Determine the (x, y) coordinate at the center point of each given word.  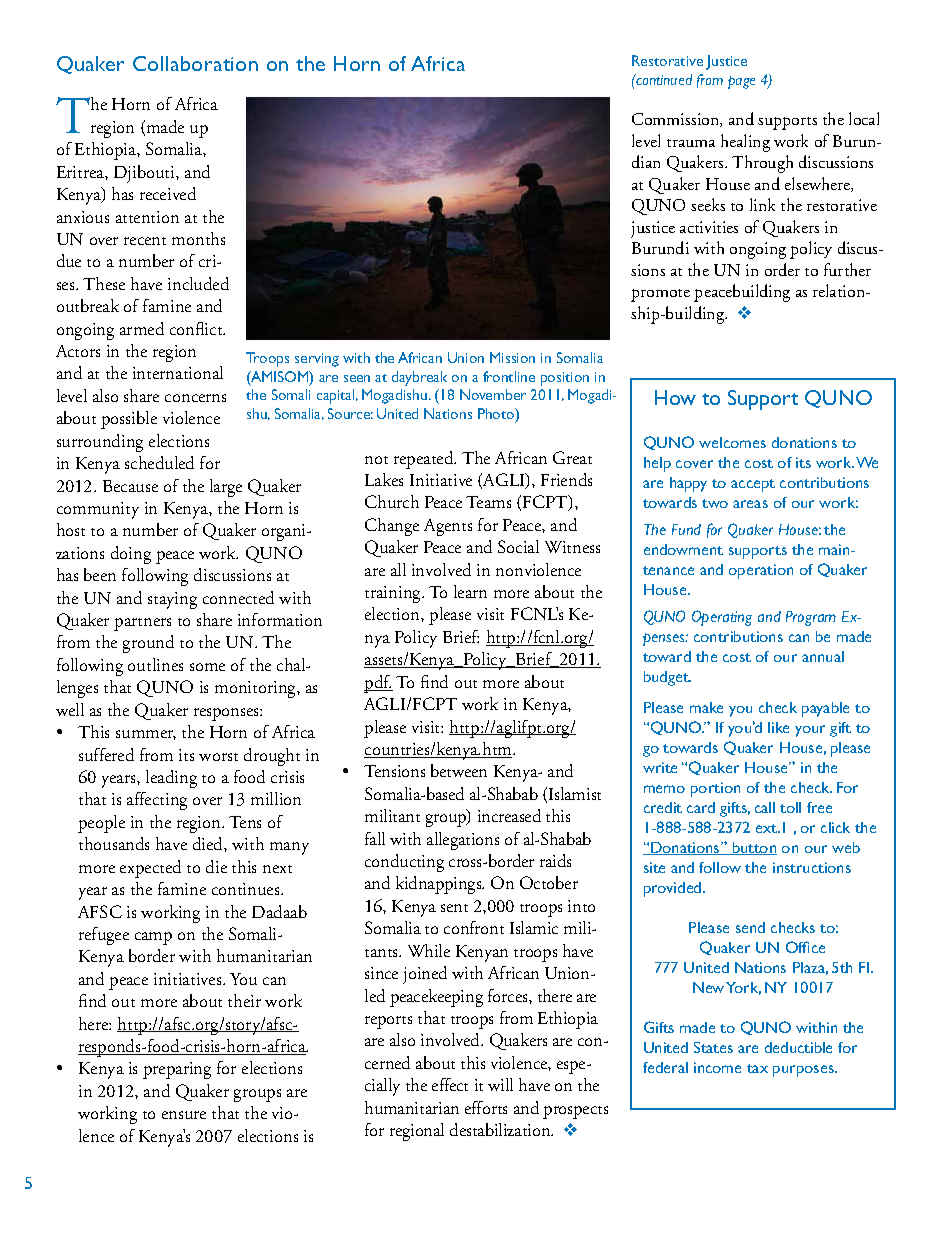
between (459, 770)
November (493, 394)
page (741, 82)
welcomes (732, 442)
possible (129, 420)
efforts (486, 1107)
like (778, 727)
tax (757, 1068)
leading (171, 779)
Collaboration (195, 63)
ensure (184, 1115)
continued (663, 79)
